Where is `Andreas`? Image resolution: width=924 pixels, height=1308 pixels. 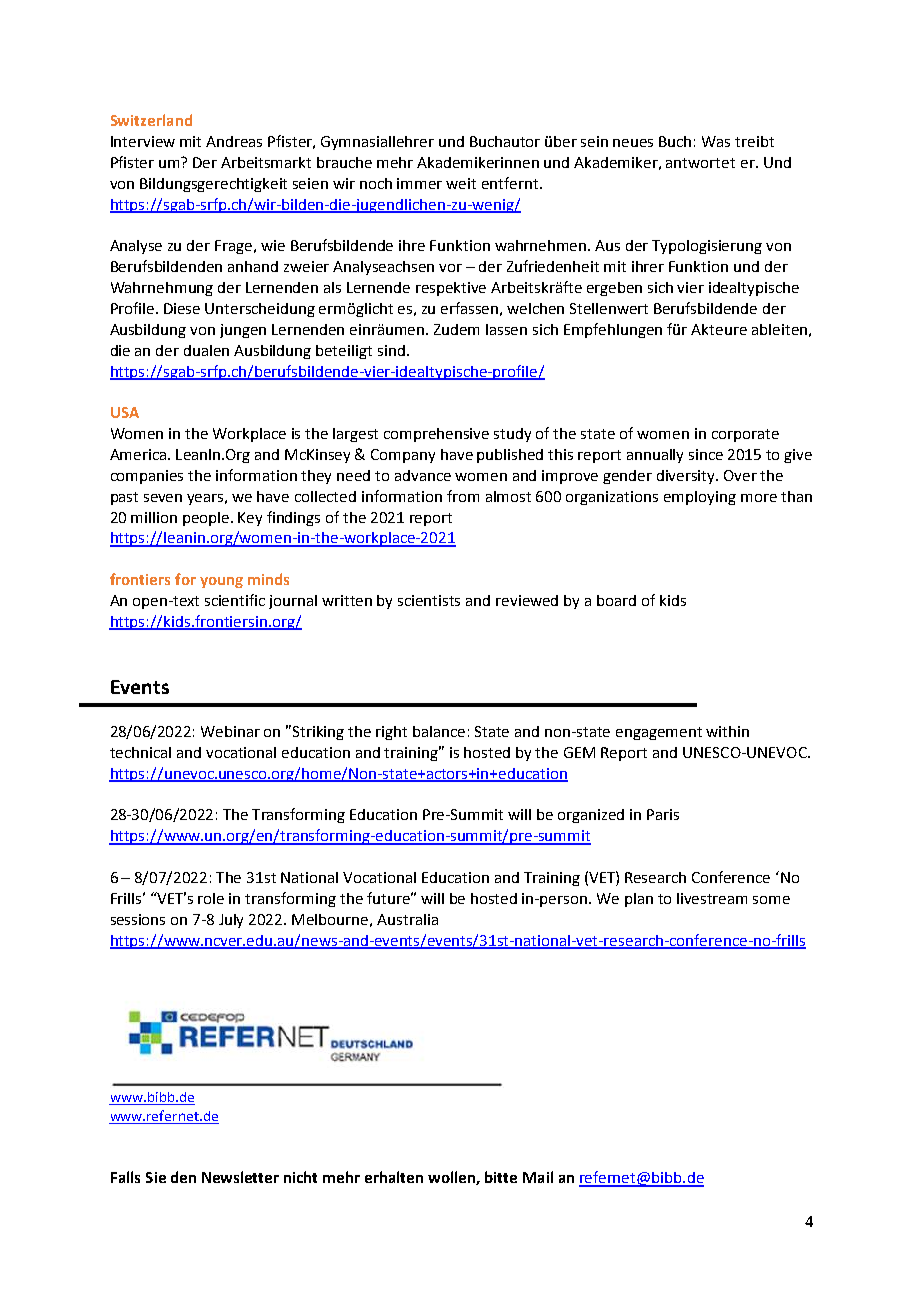 Andreas is located at coordinates (234, 141).
